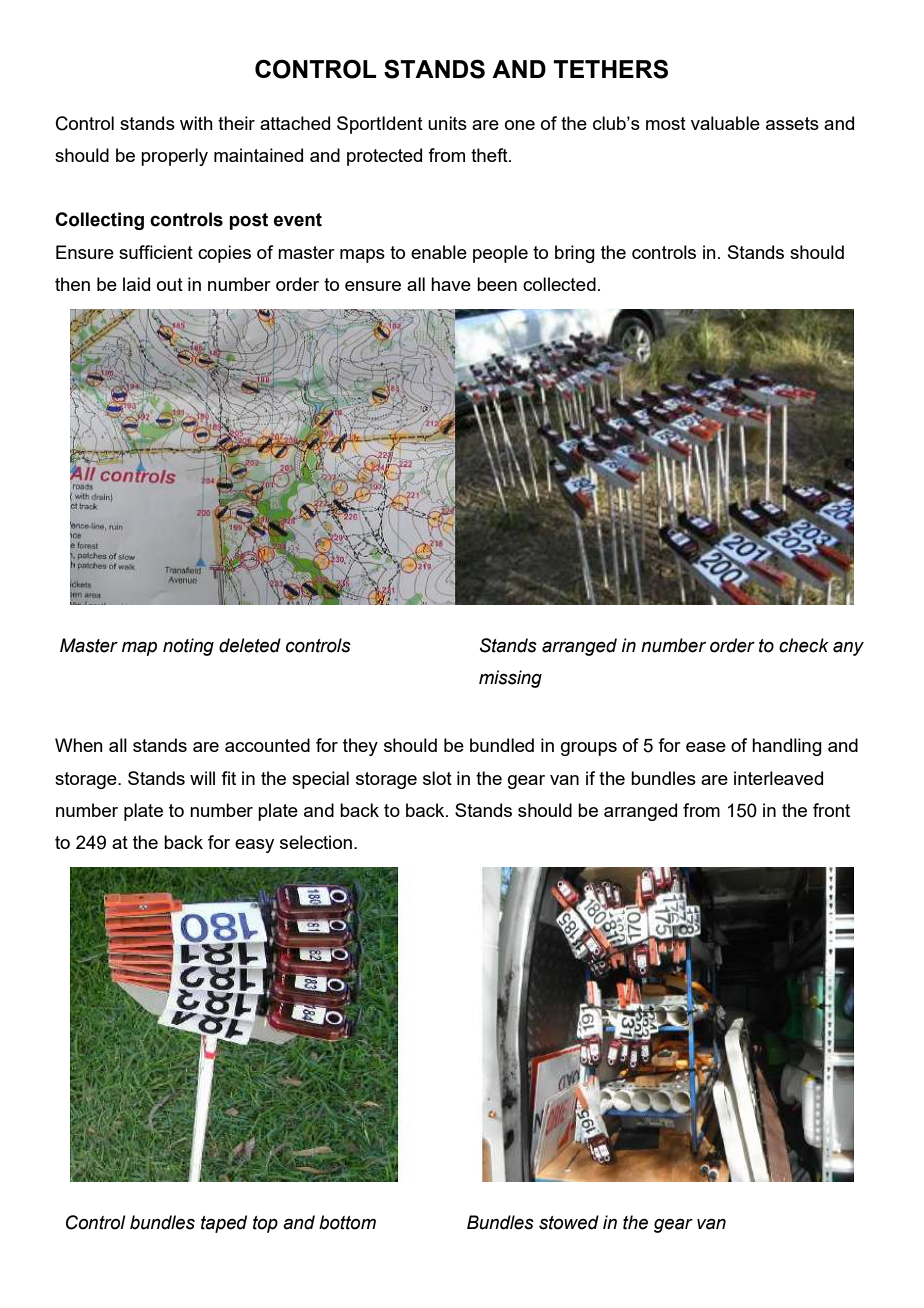  What do you see at coordinates (510, 679) in the screenshot?
I see `missing` at bounding box center [510, 679].
